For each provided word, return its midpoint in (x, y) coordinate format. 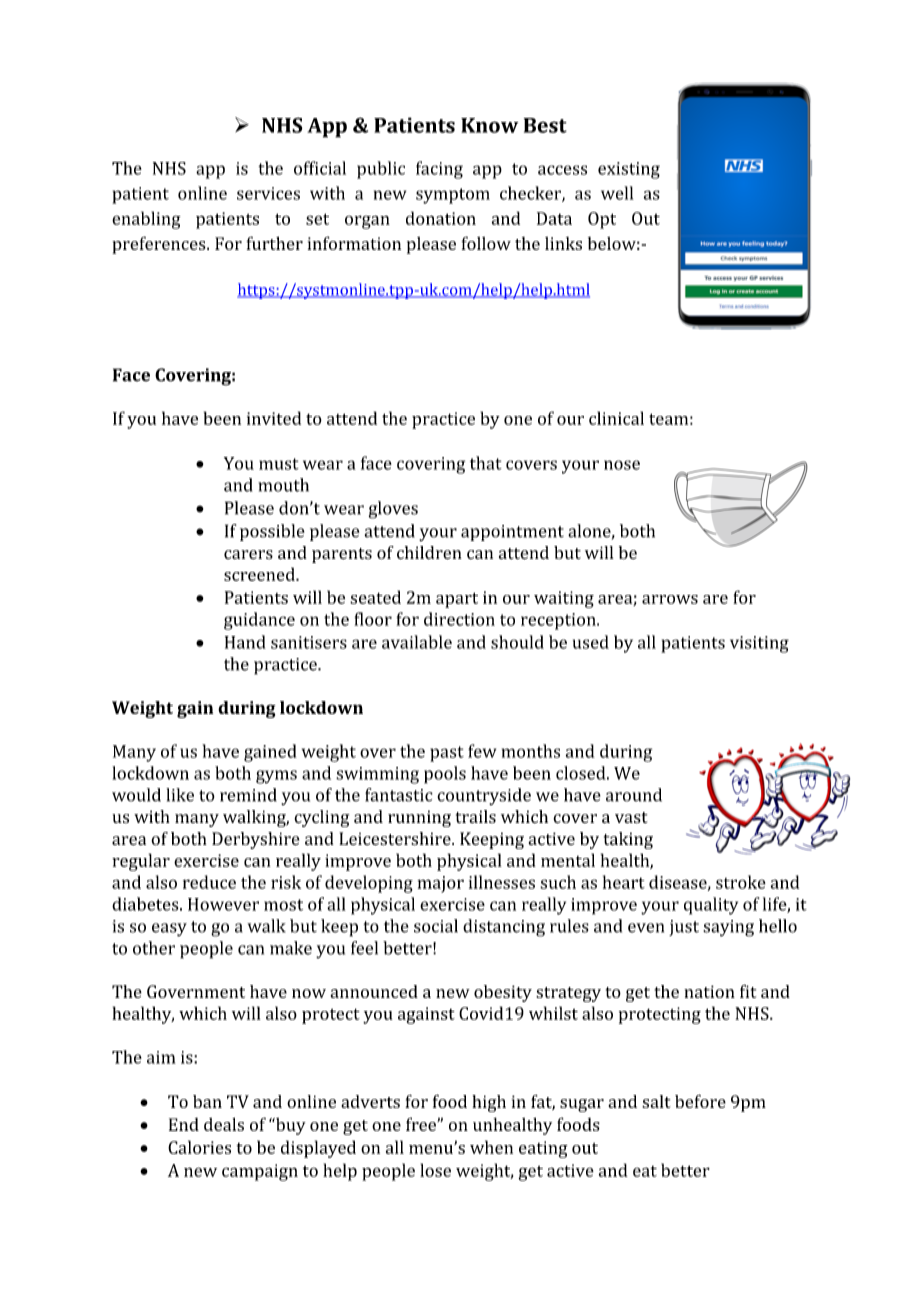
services (268, 193)
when (491, 1147)
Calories (199, 1147)
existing (629, 170)
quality (711, 906)
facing (439, 170)
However (223, 904)
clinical (616, 418)
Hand (245, 642)
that (486, 463)
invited (274, 418)
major (440, 884)
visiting (759, 644)
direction (459, 619)
